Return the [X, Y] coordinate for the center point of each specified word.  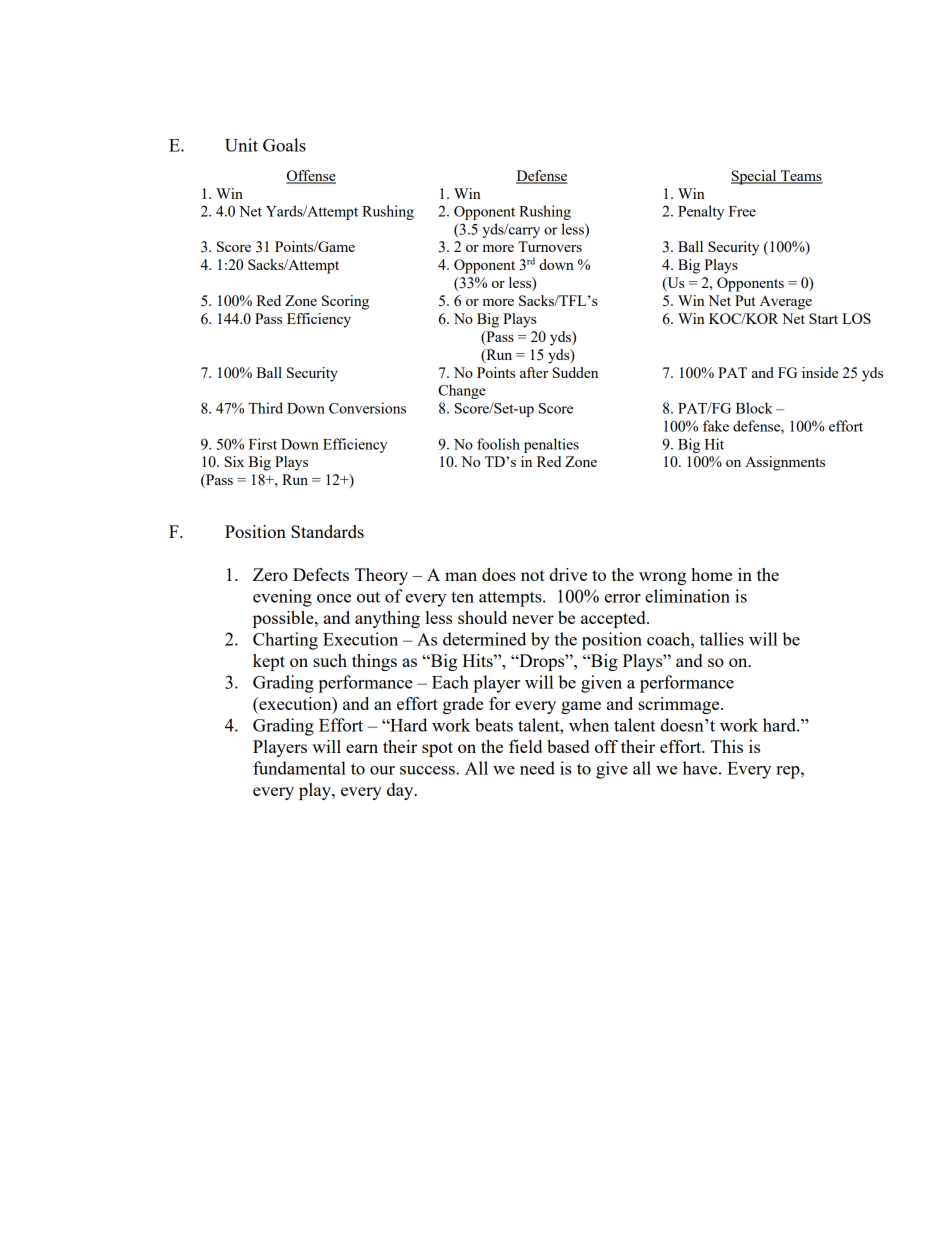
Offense [311, 177]
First [263, 444]
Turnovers [550, 246]
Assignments [785, 463]
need [537, 768]
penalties [551, 445]
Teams [801, 177]
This [727, 746]
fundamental [299, 768]
